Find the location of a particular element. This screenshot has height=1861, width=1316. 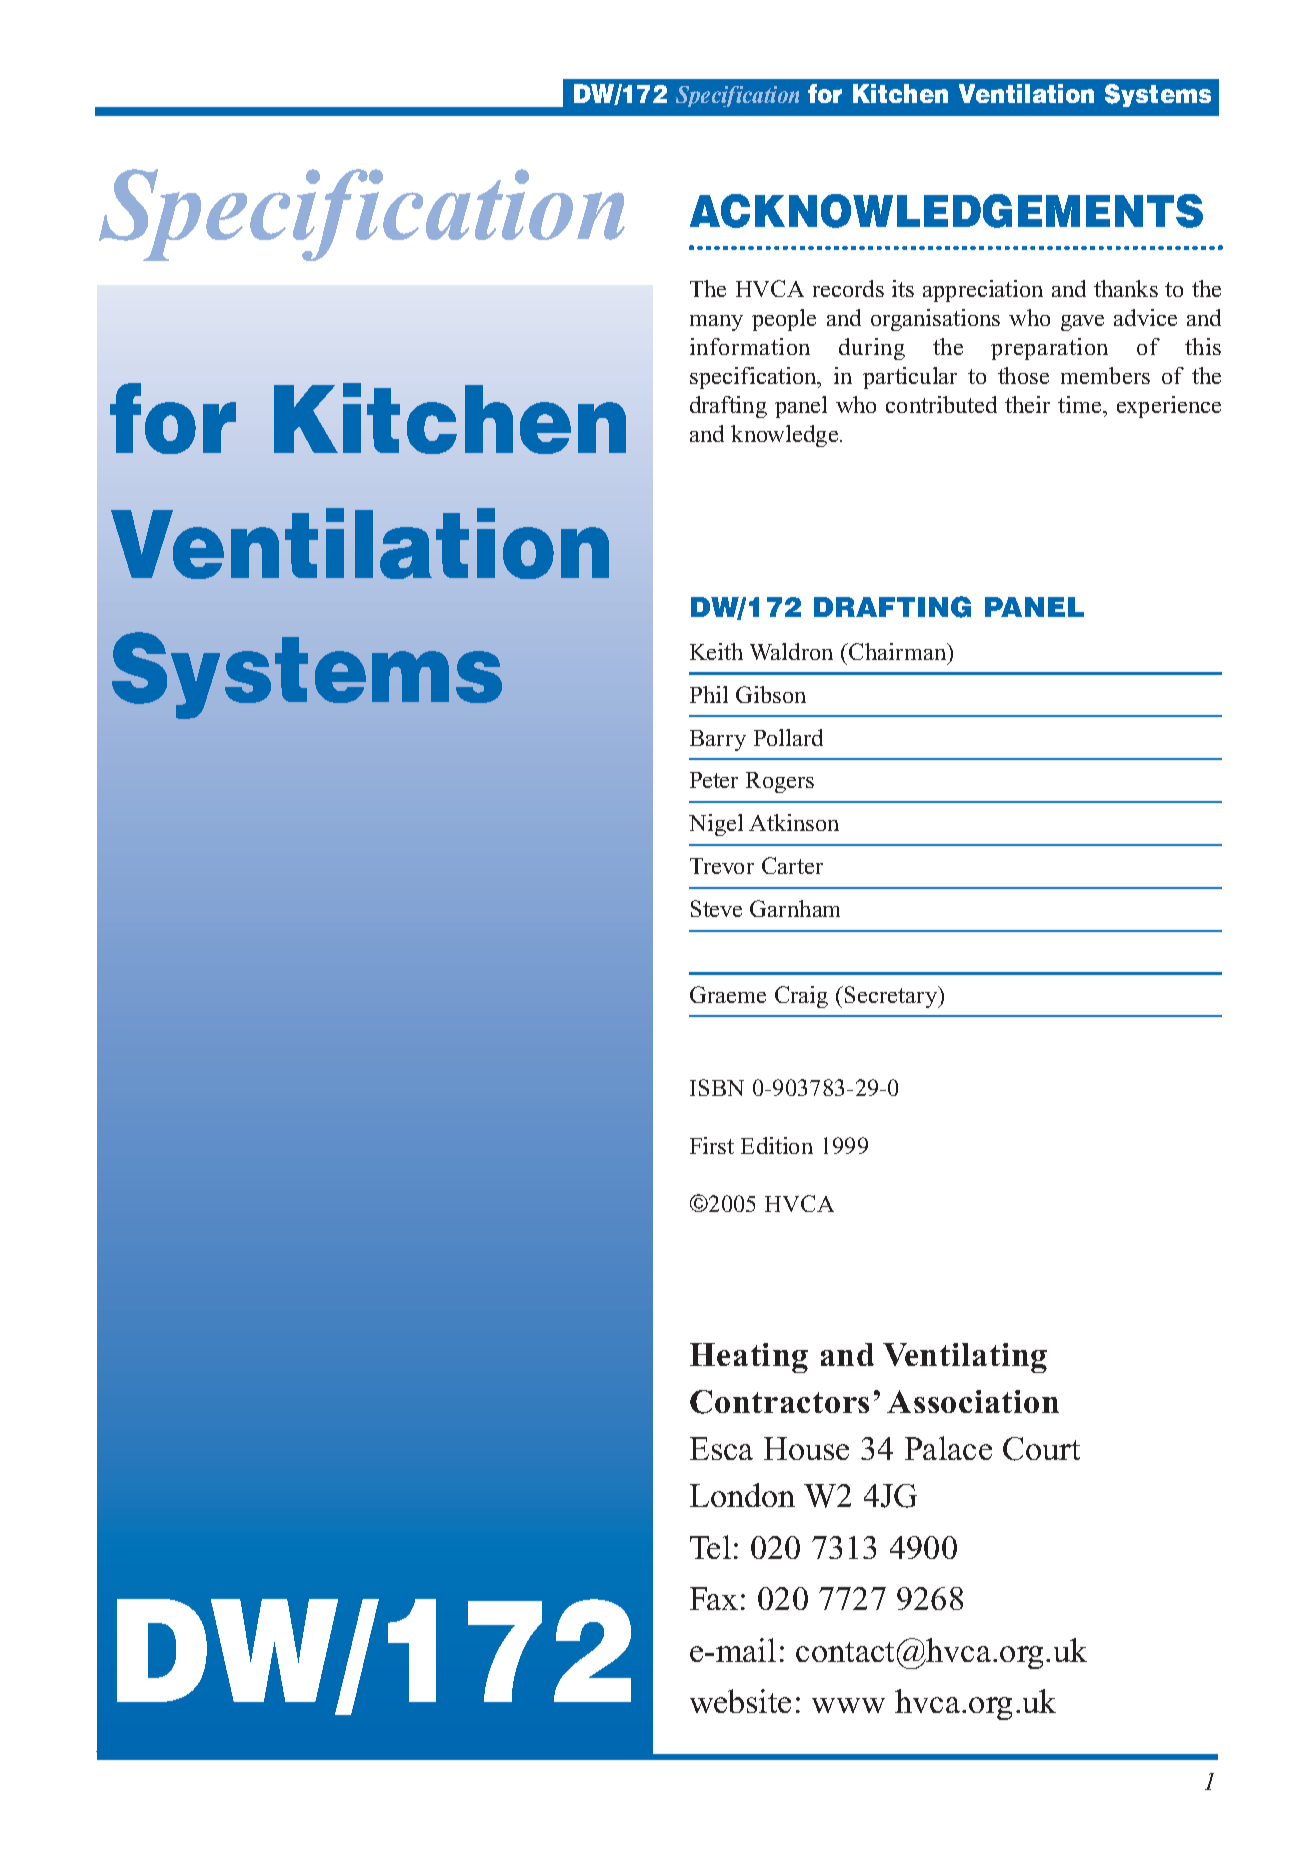

advice is located at coordinates (1145, 317).
